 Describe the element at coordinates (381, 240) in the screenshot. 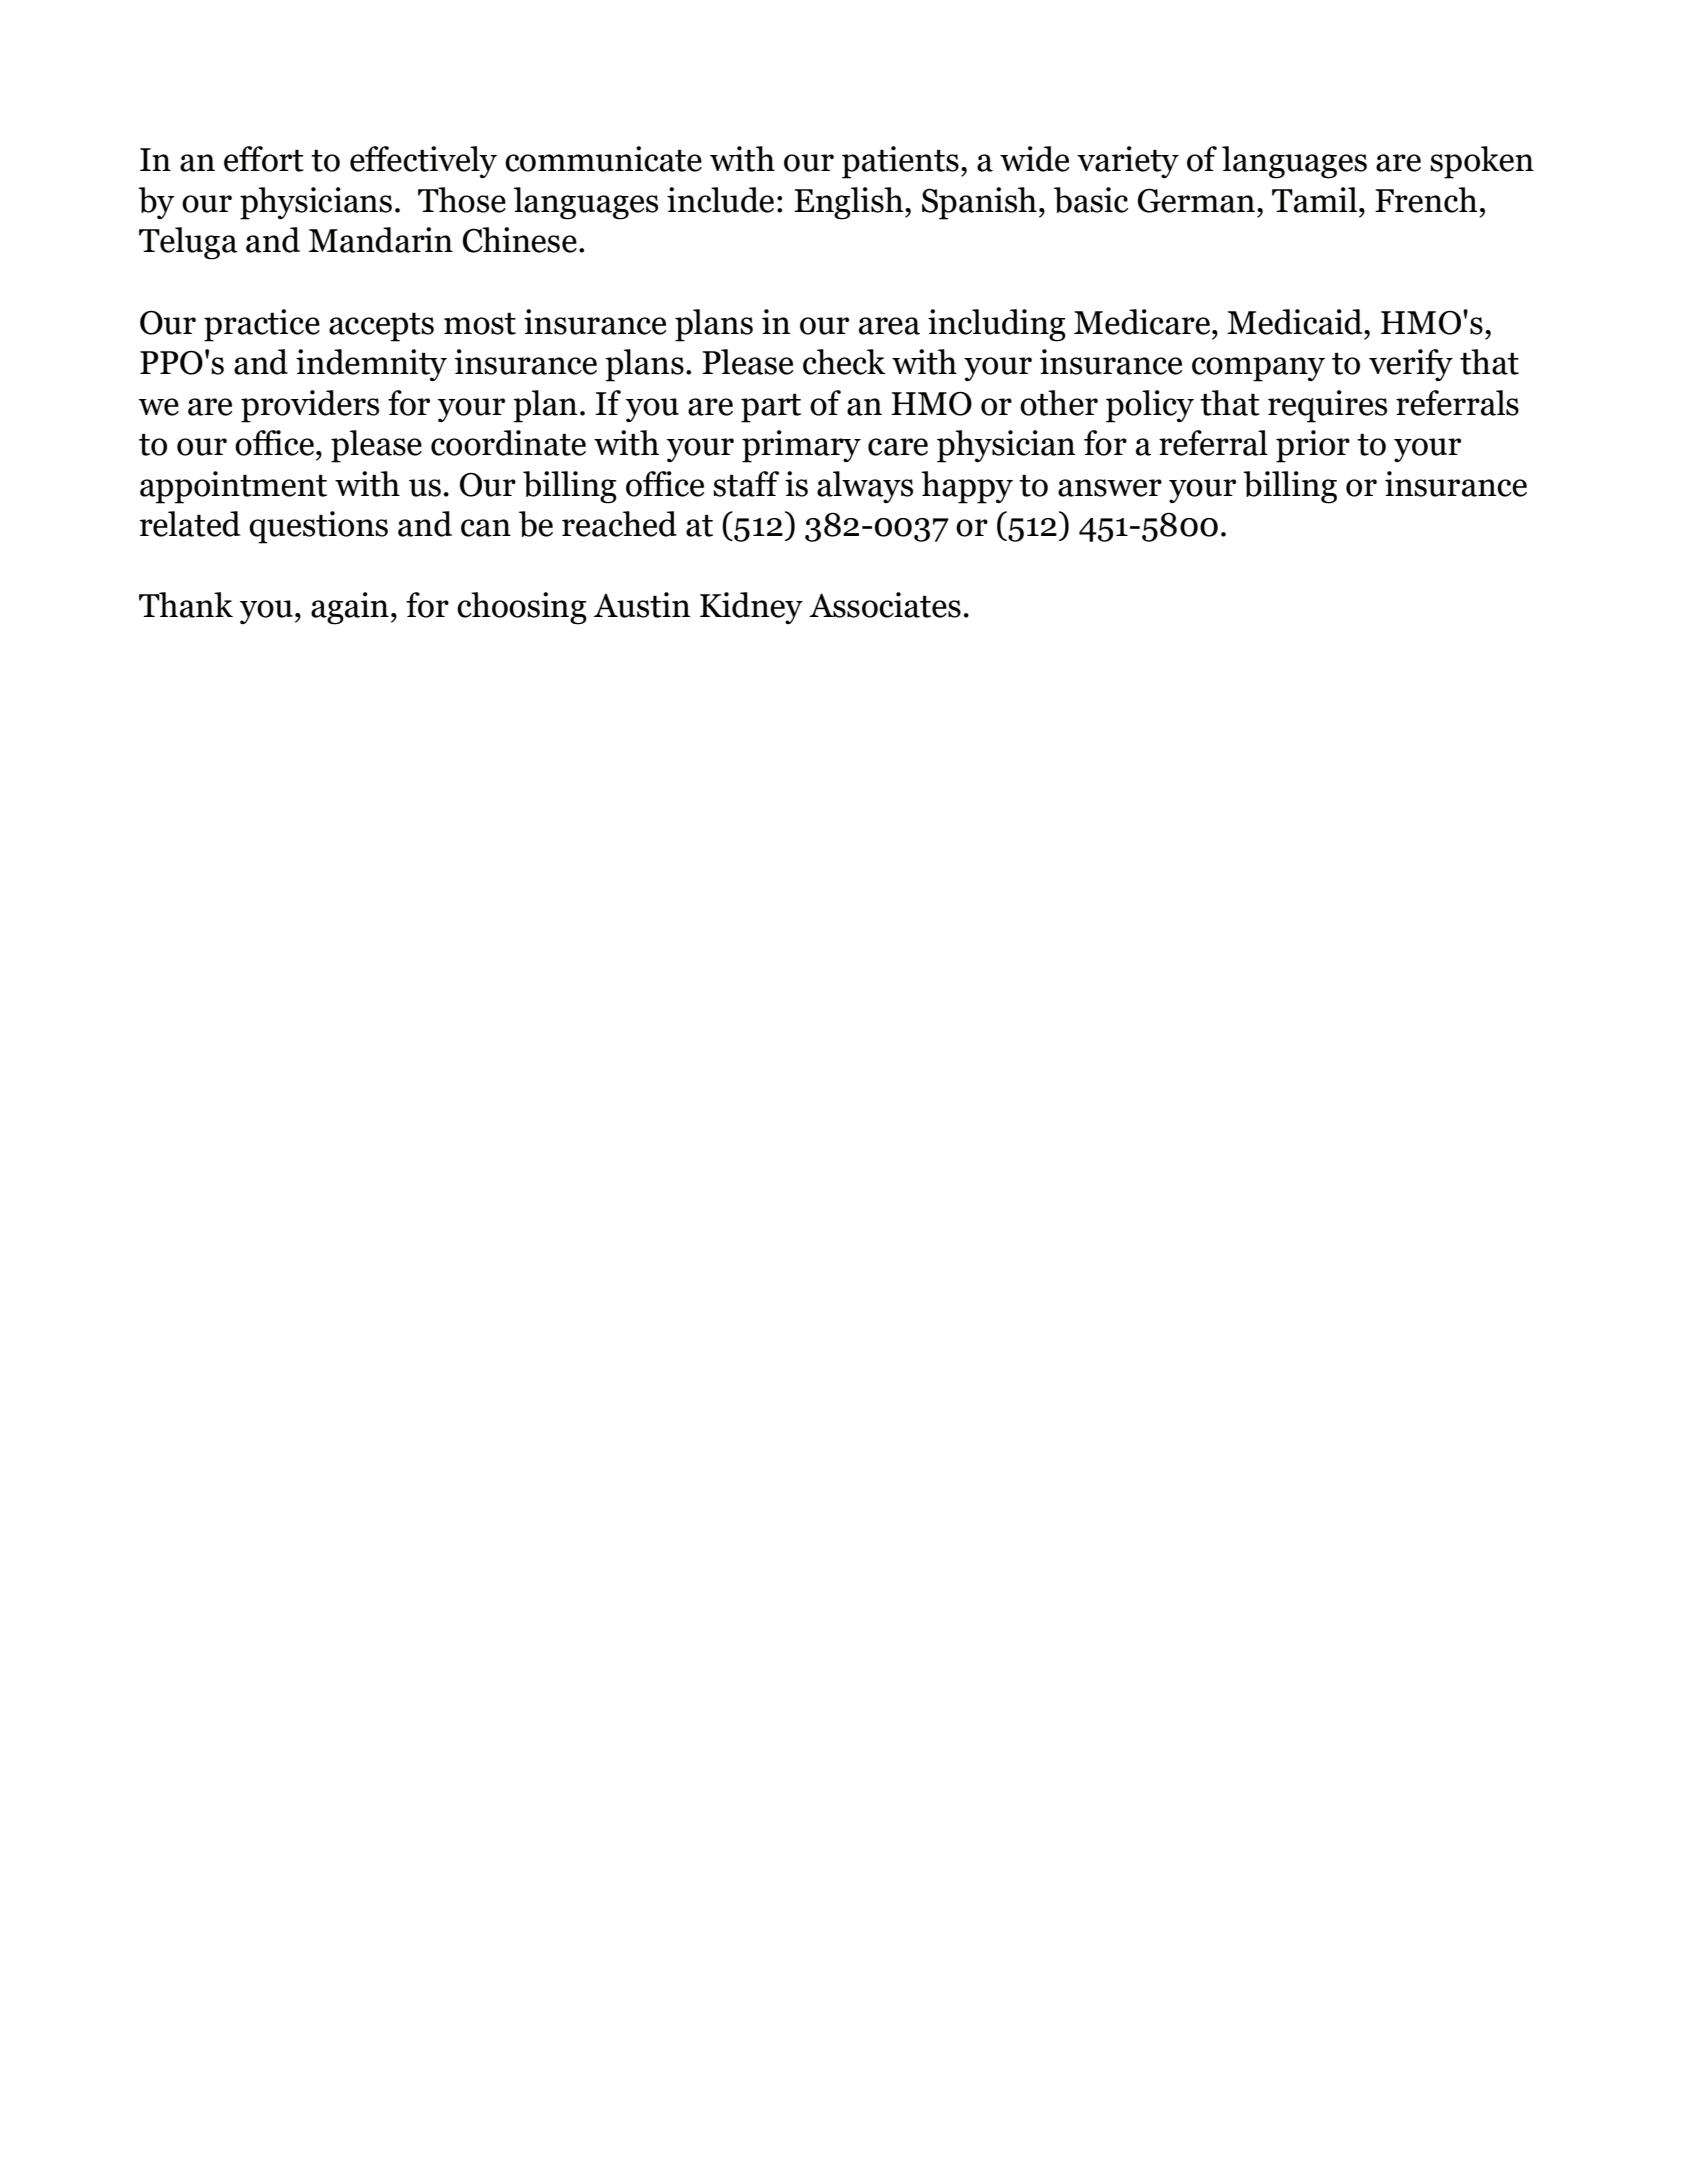

I see `Mandarin` at that location.
